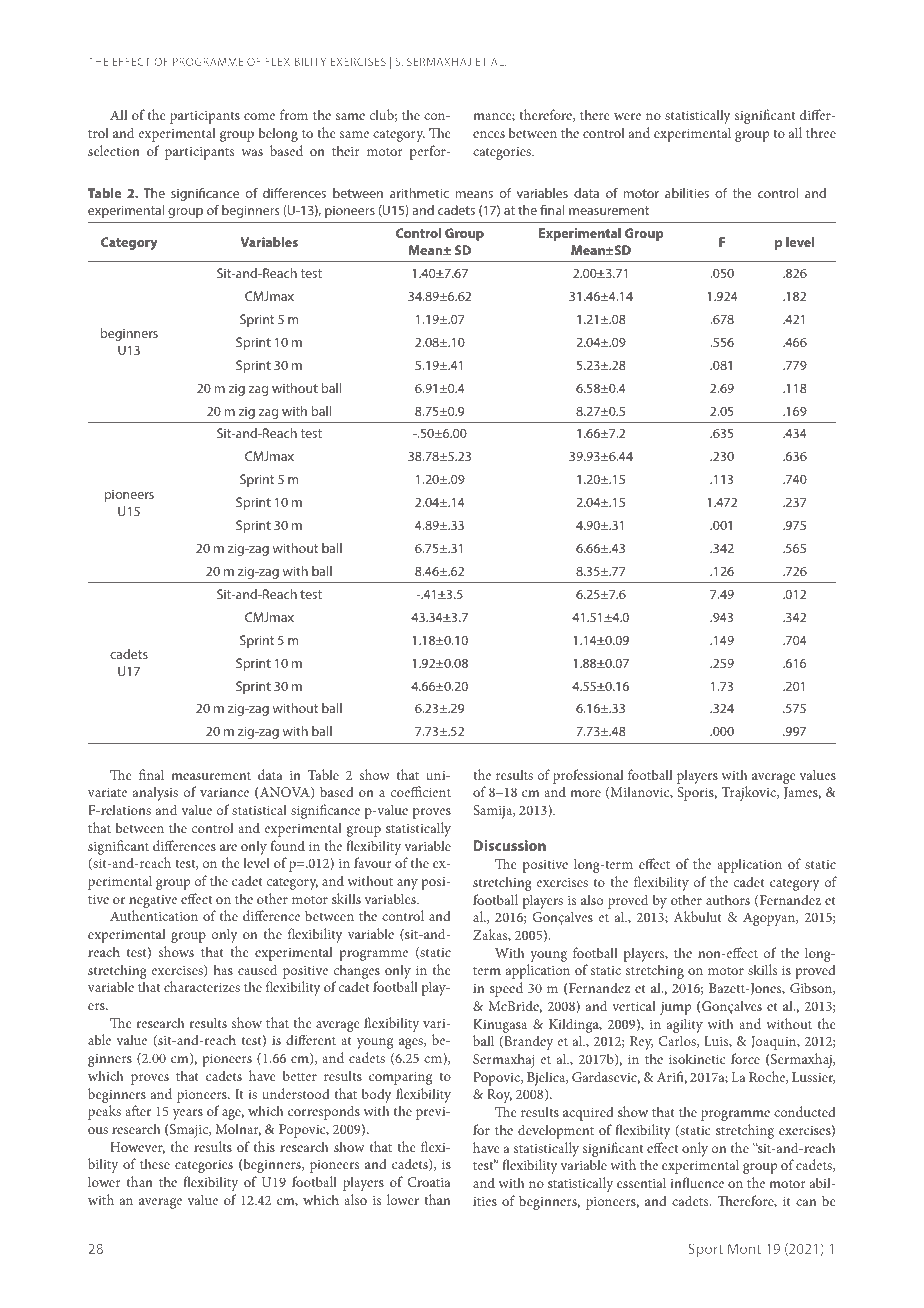  What do you see at coordinates (728, 899) in the screenshot?
I see `authors` at bounding box center [728, 899].
